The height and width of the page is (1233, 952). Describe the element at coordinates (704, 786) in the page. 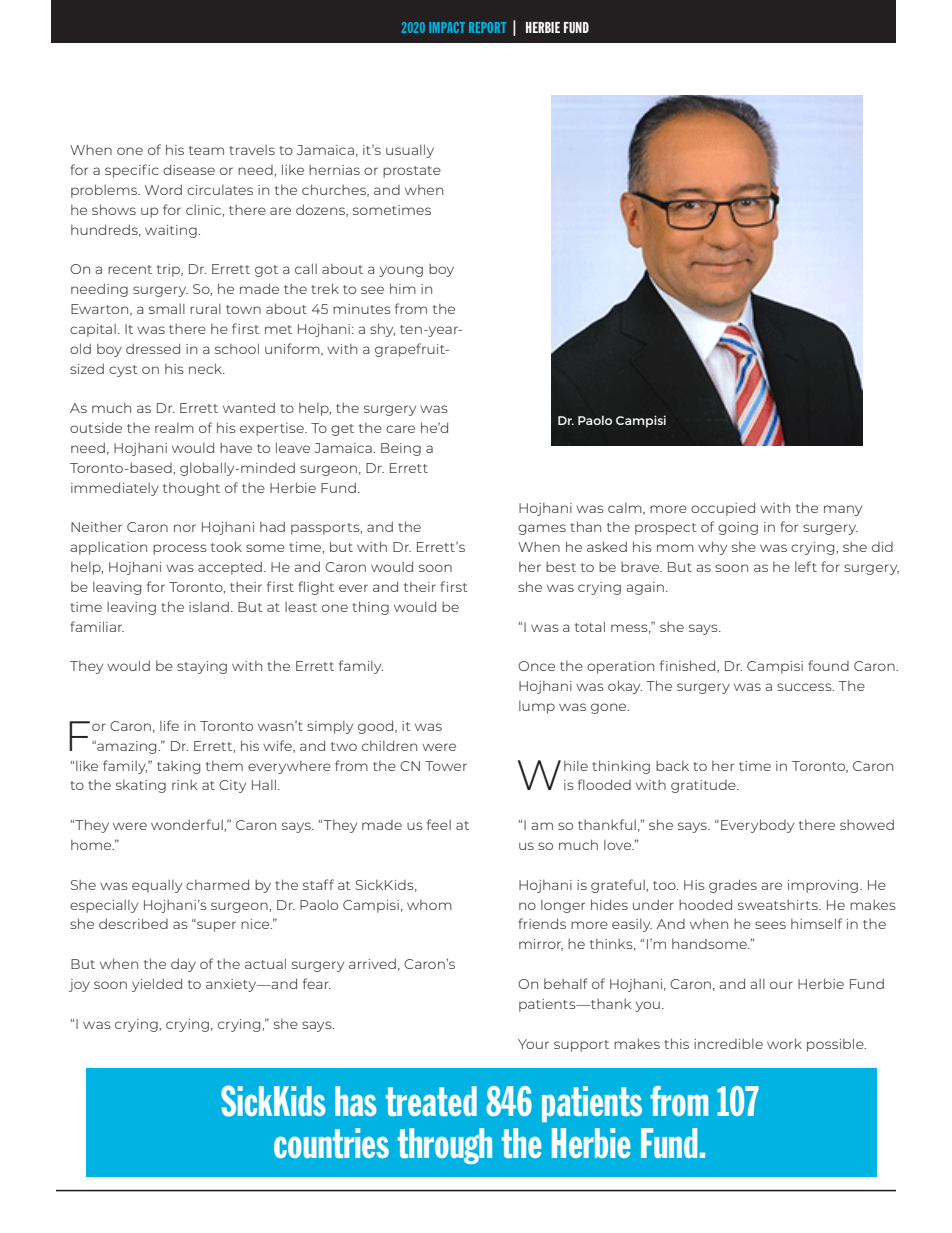

I see `gratitude` at that location.
